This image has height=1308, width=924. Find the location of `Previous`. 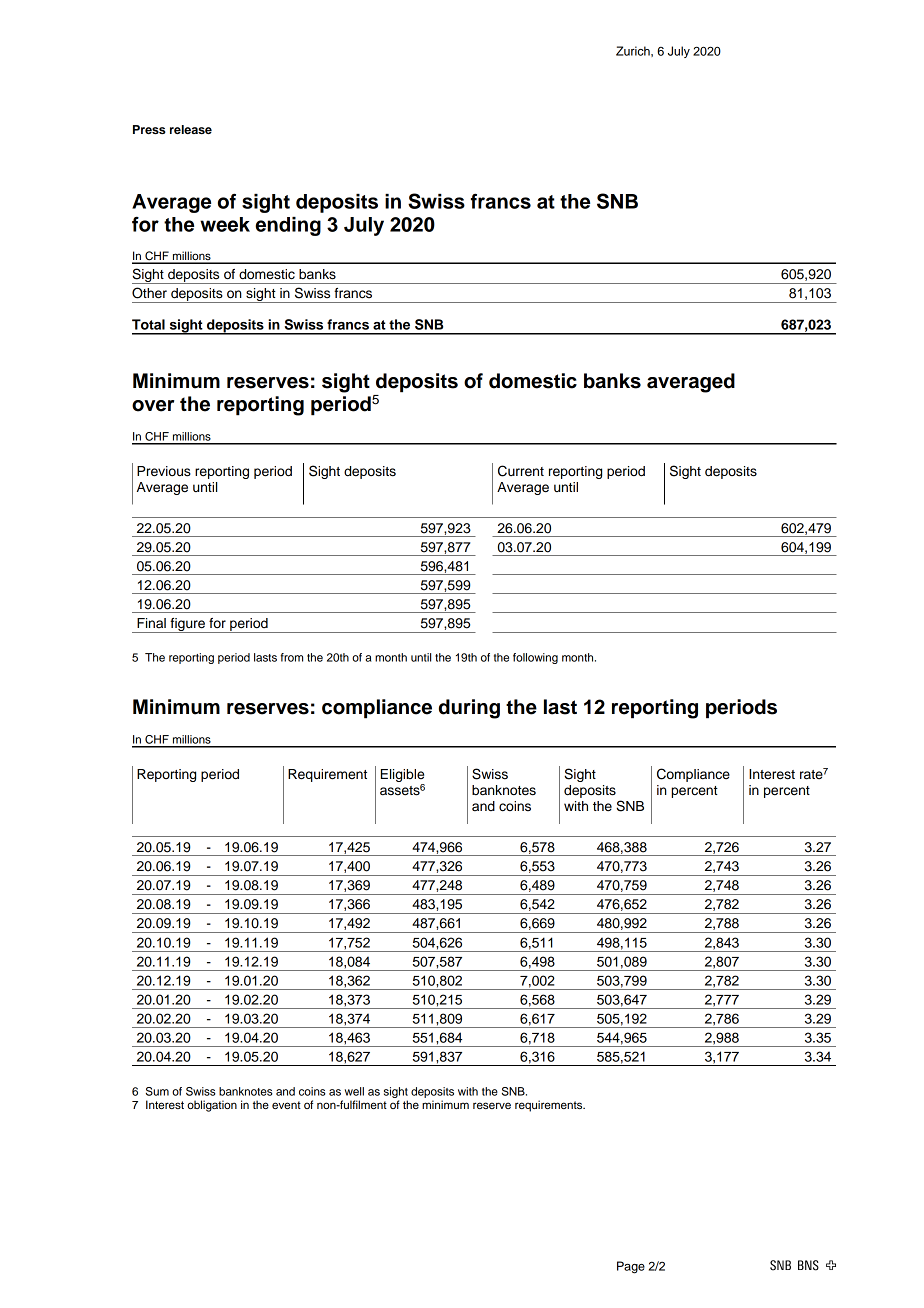

Previous is located at coordinates (164, 471).
